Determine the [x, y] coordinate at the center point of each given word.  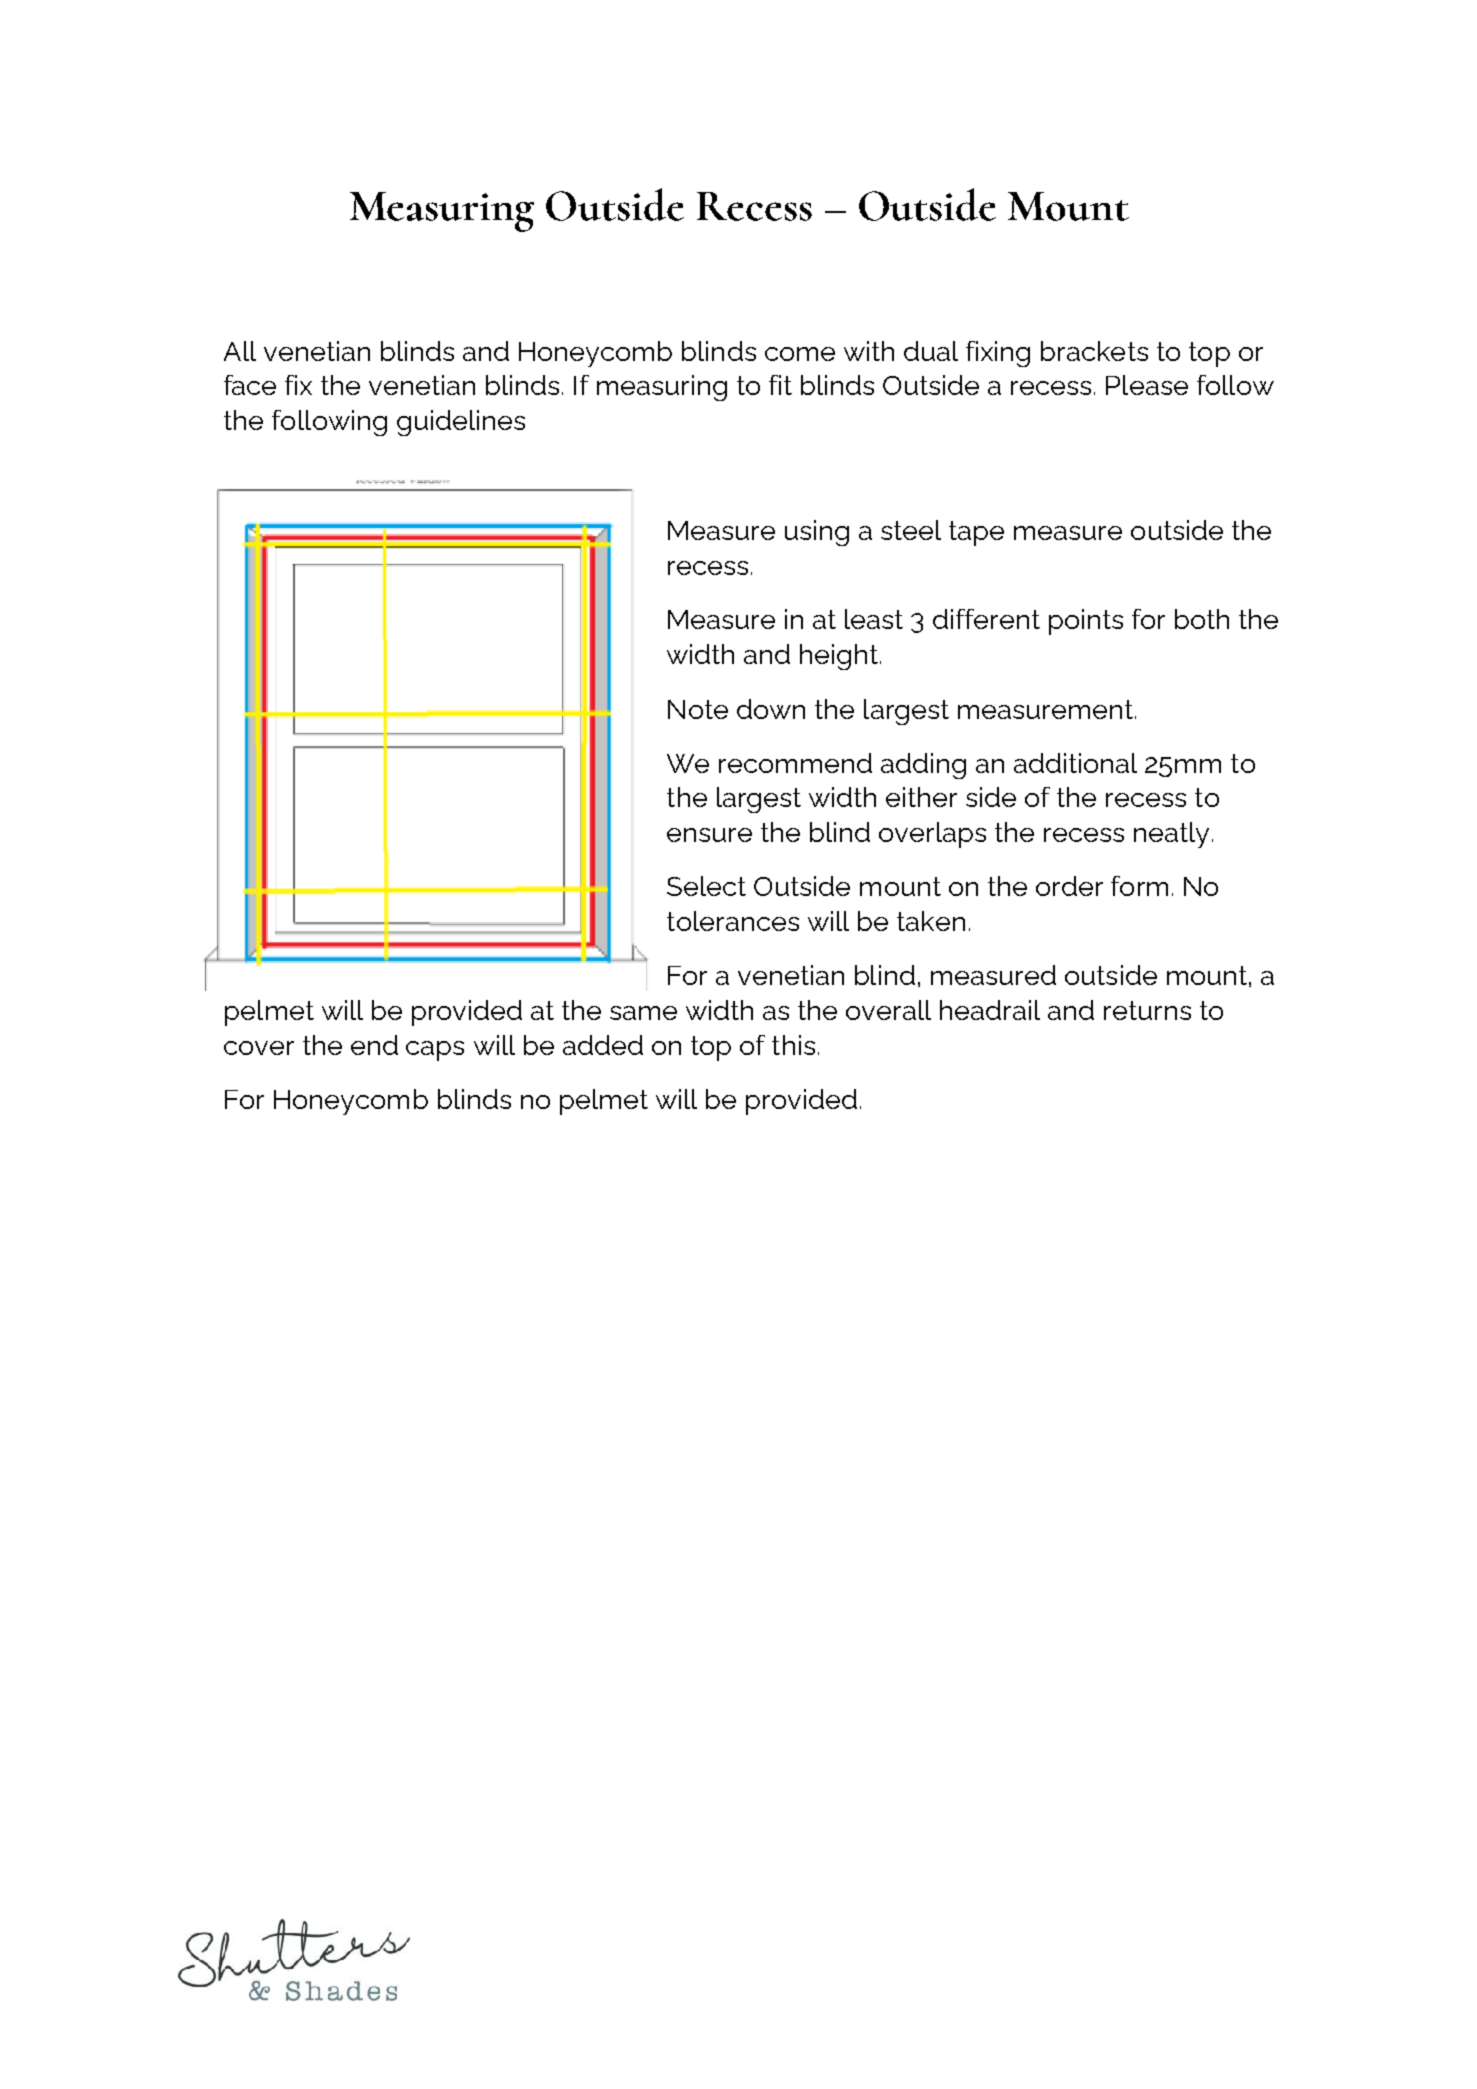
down [771, 709]
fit [780, 385]
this [793, 1045]
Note [698, 709]
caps [435, 1051]
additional [1075, 763]
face [250, 385]
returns [1147, 1010]
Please [1147, 385]
